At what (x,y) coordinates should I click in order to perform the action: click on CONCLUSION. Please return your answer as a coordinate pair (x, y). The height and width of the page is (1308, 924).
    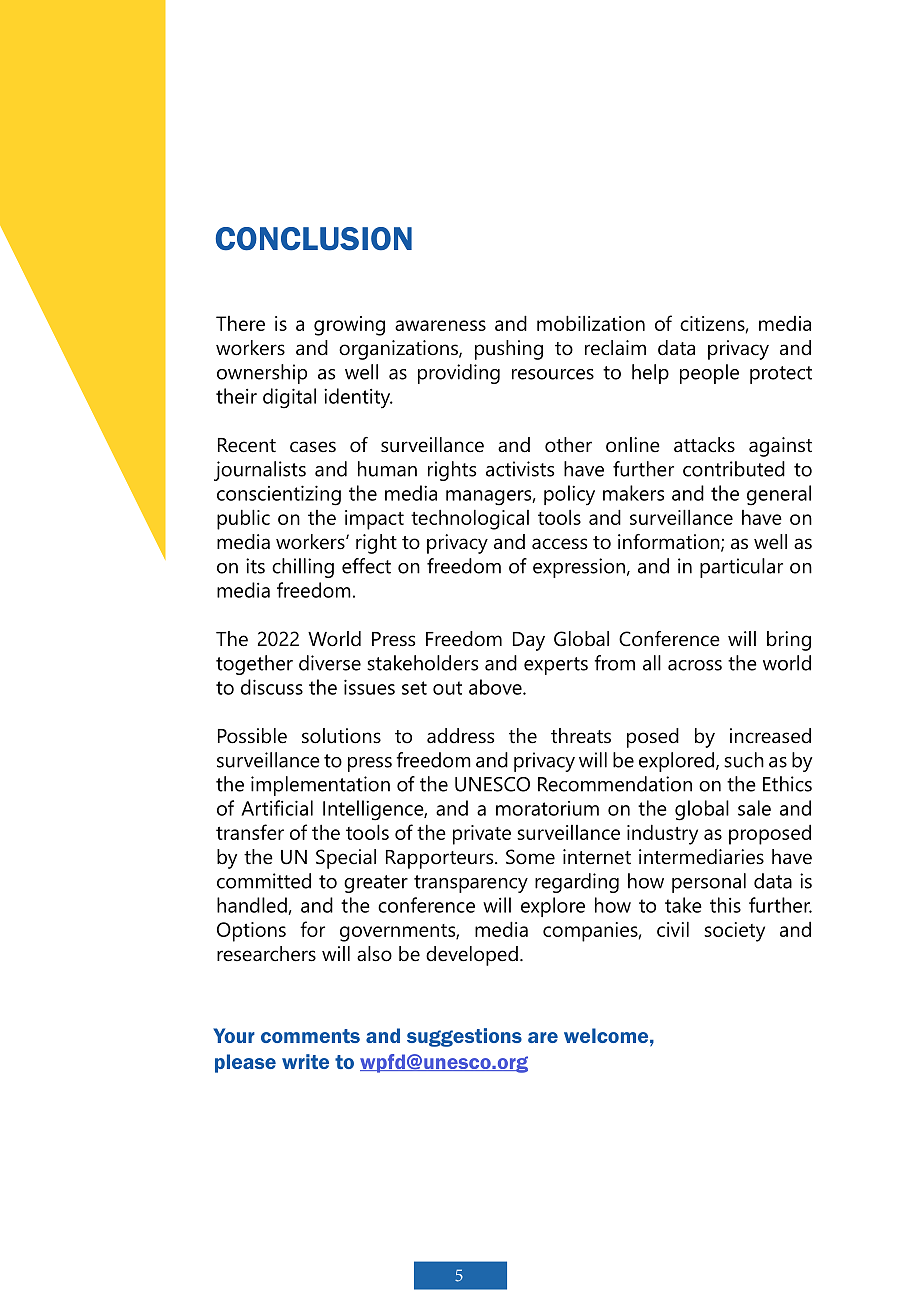
    Looking at the image, I should click on (314, 239).
